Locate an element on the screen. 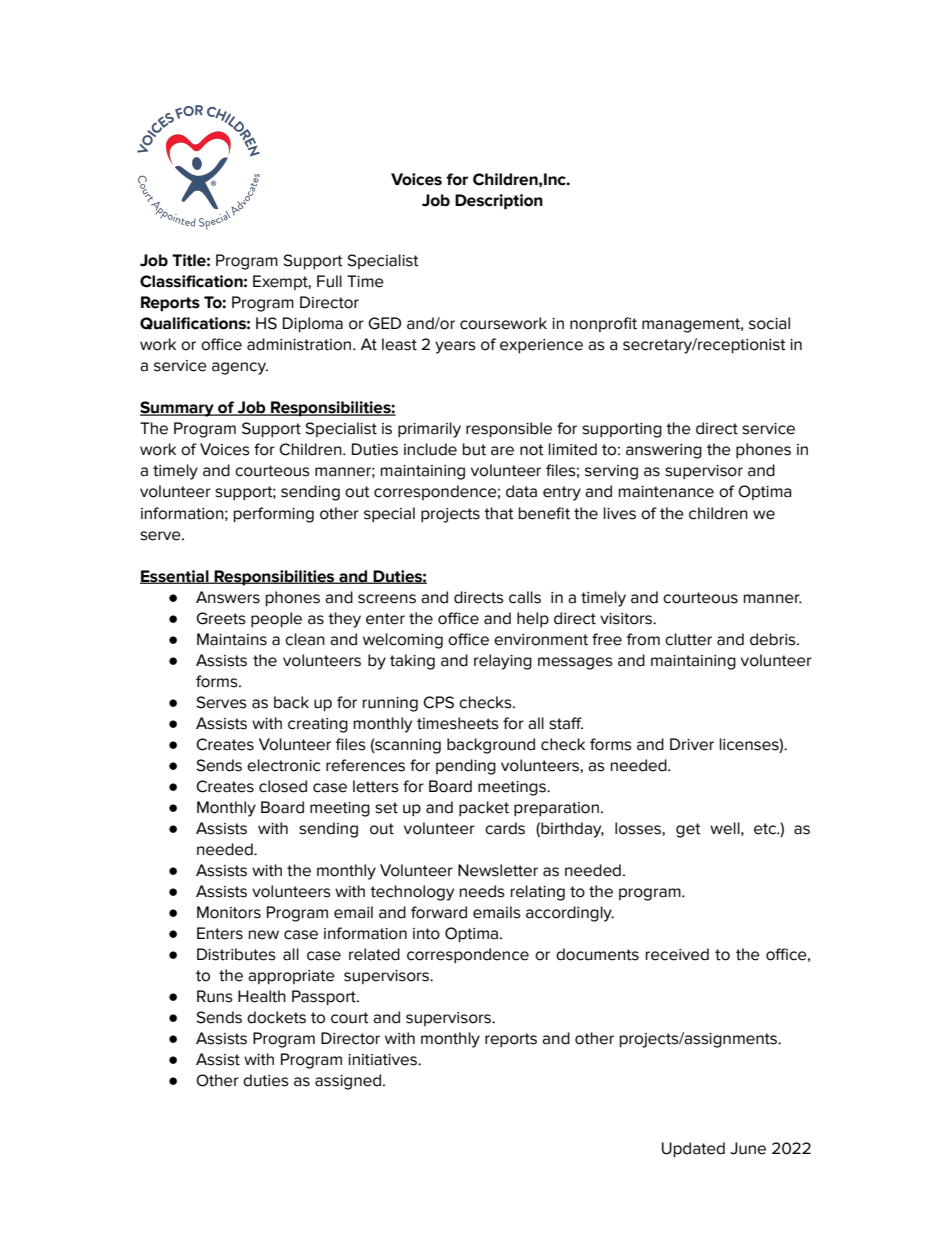  that is located at coordinates (499, 513).
